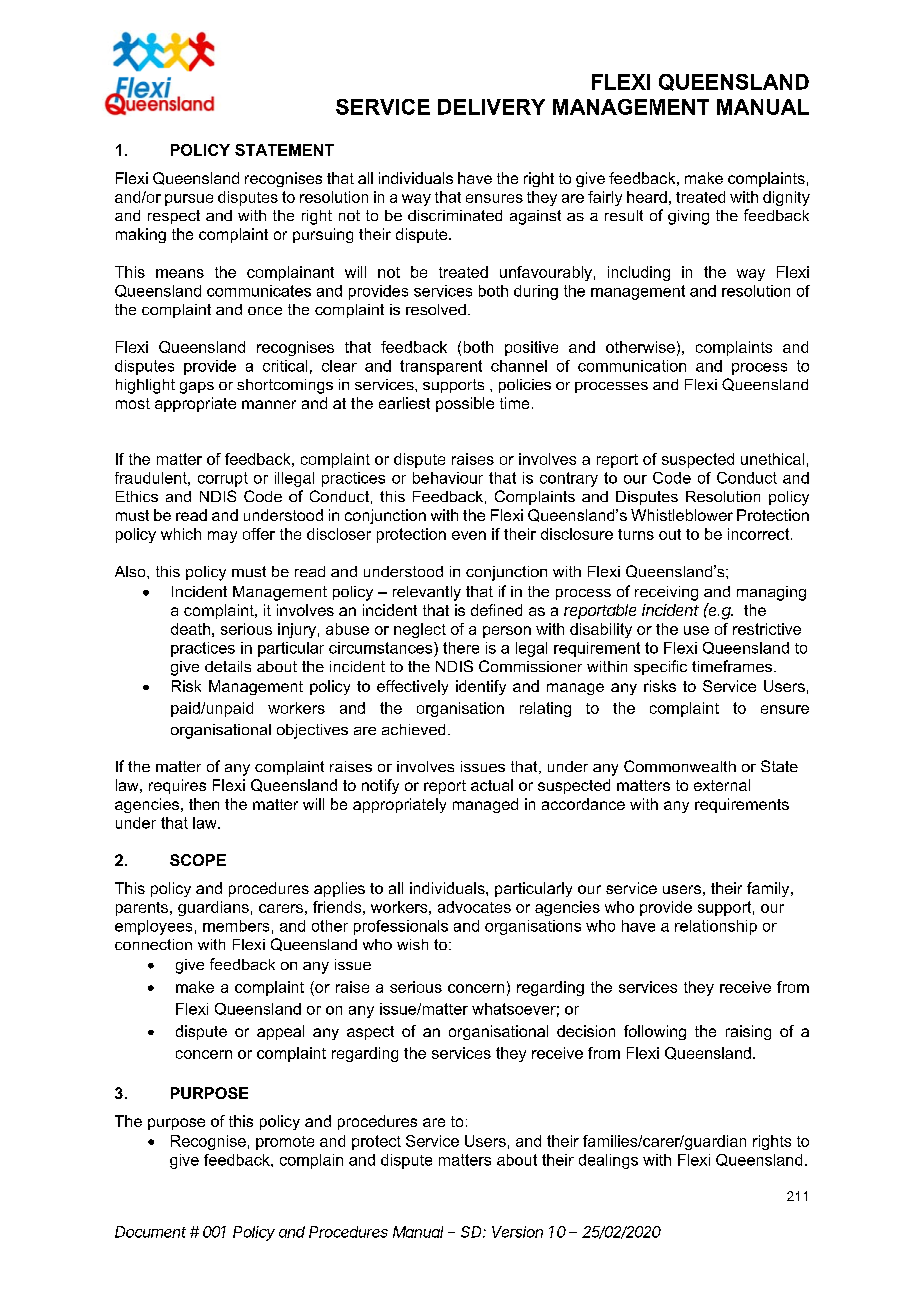  Describe the element at coordinates (517, 1232) in the screenshot. I see `Version` at that location.
